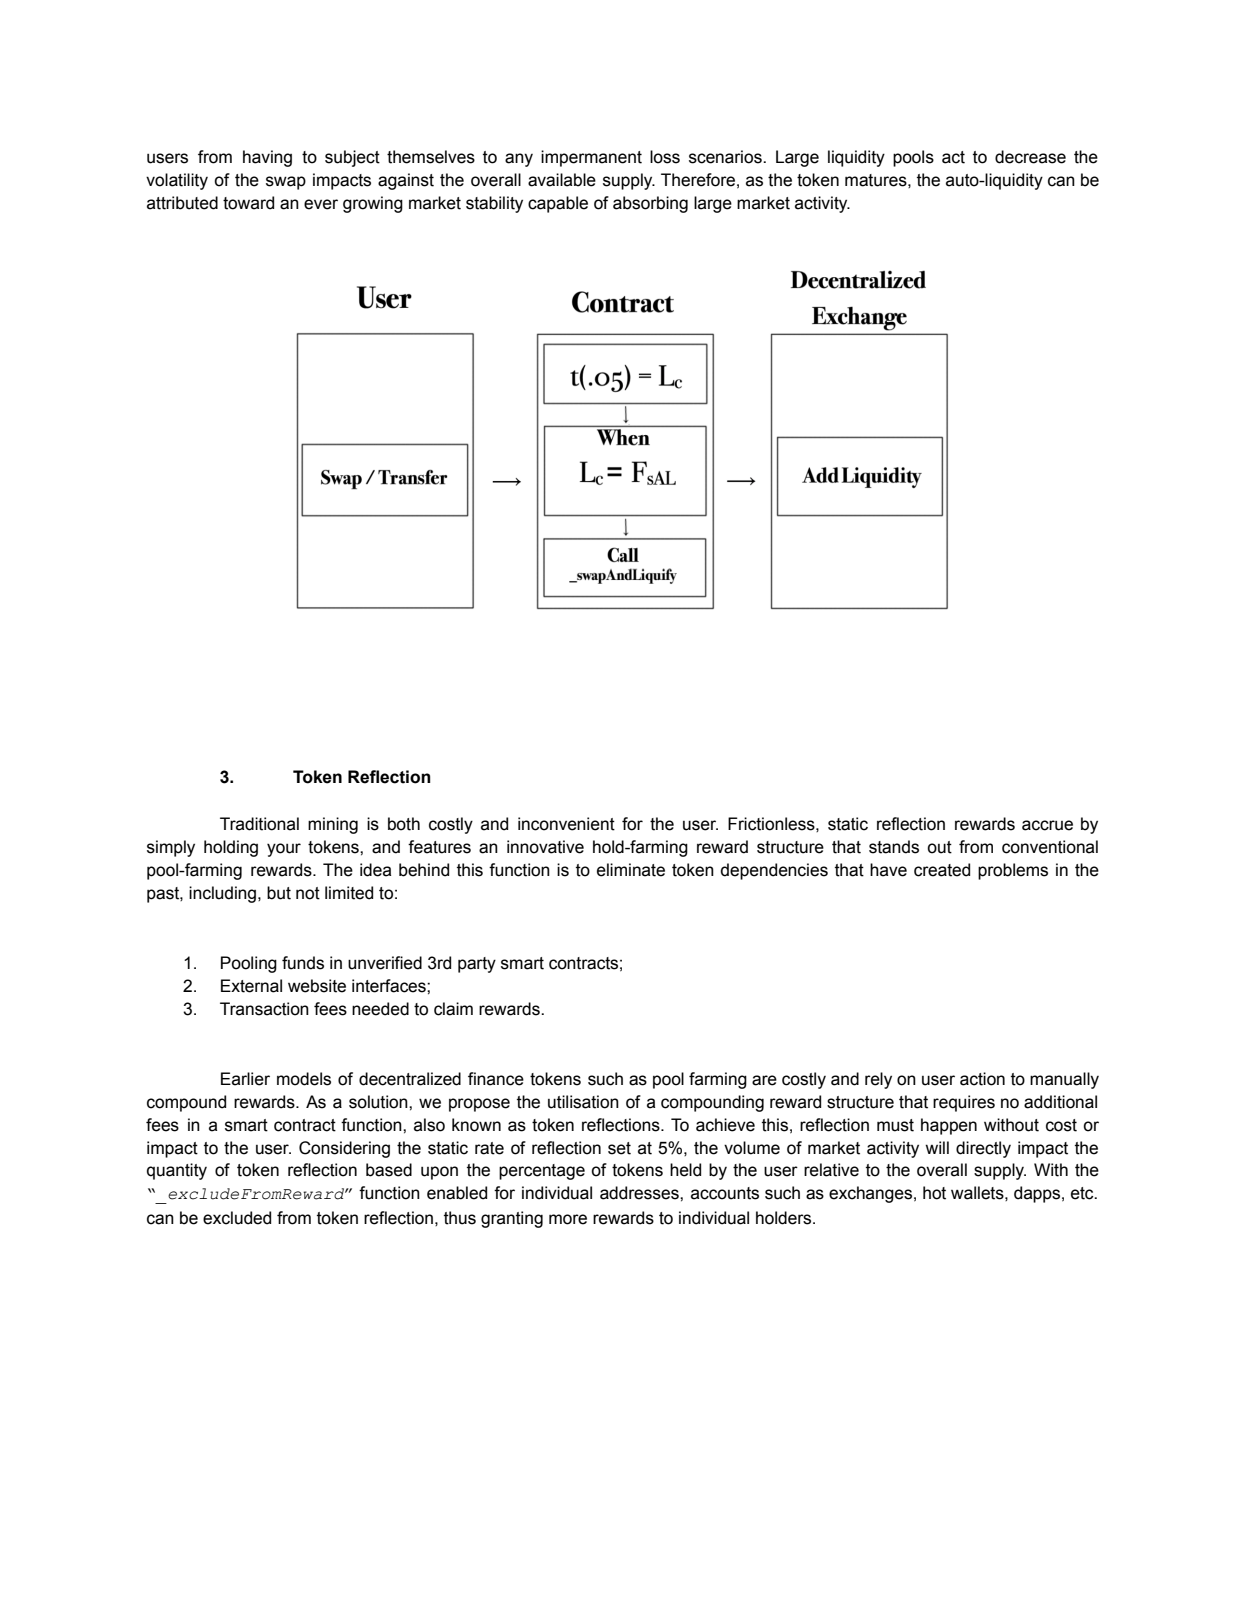  What do you see at coordinates (259, 824) in the image?
I see `Traditional` at bounding box center [259, 824].
